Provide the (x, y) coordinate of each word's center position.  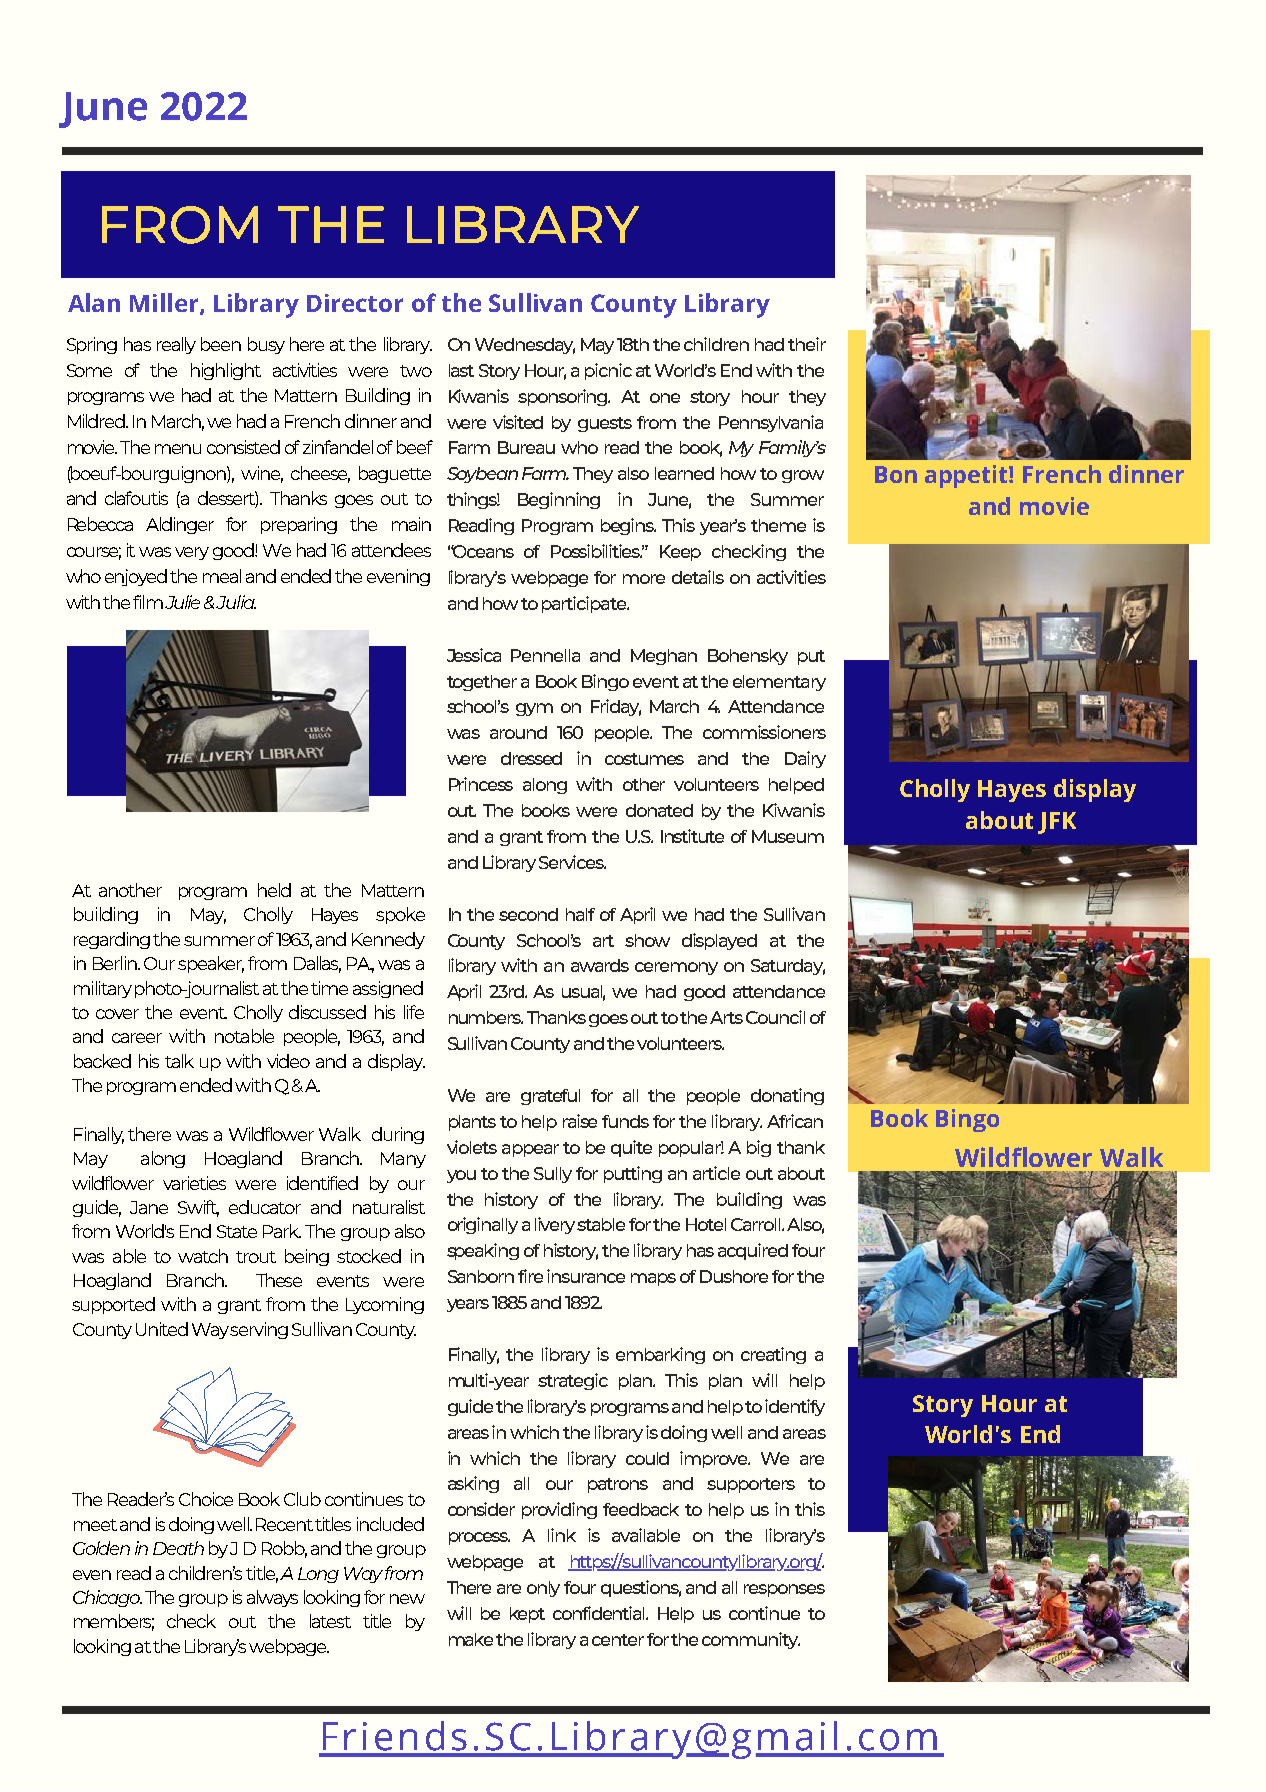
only (543, 1589)
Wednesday (525, 346)
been (221, 344)
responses (784, 1590)
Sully (553, 1175)
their (807, 344)
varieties (194, 1183)
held (274, 890)
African (795, 1121)
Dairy (805, 759)
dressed (531, 758)
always (272, 1598)
